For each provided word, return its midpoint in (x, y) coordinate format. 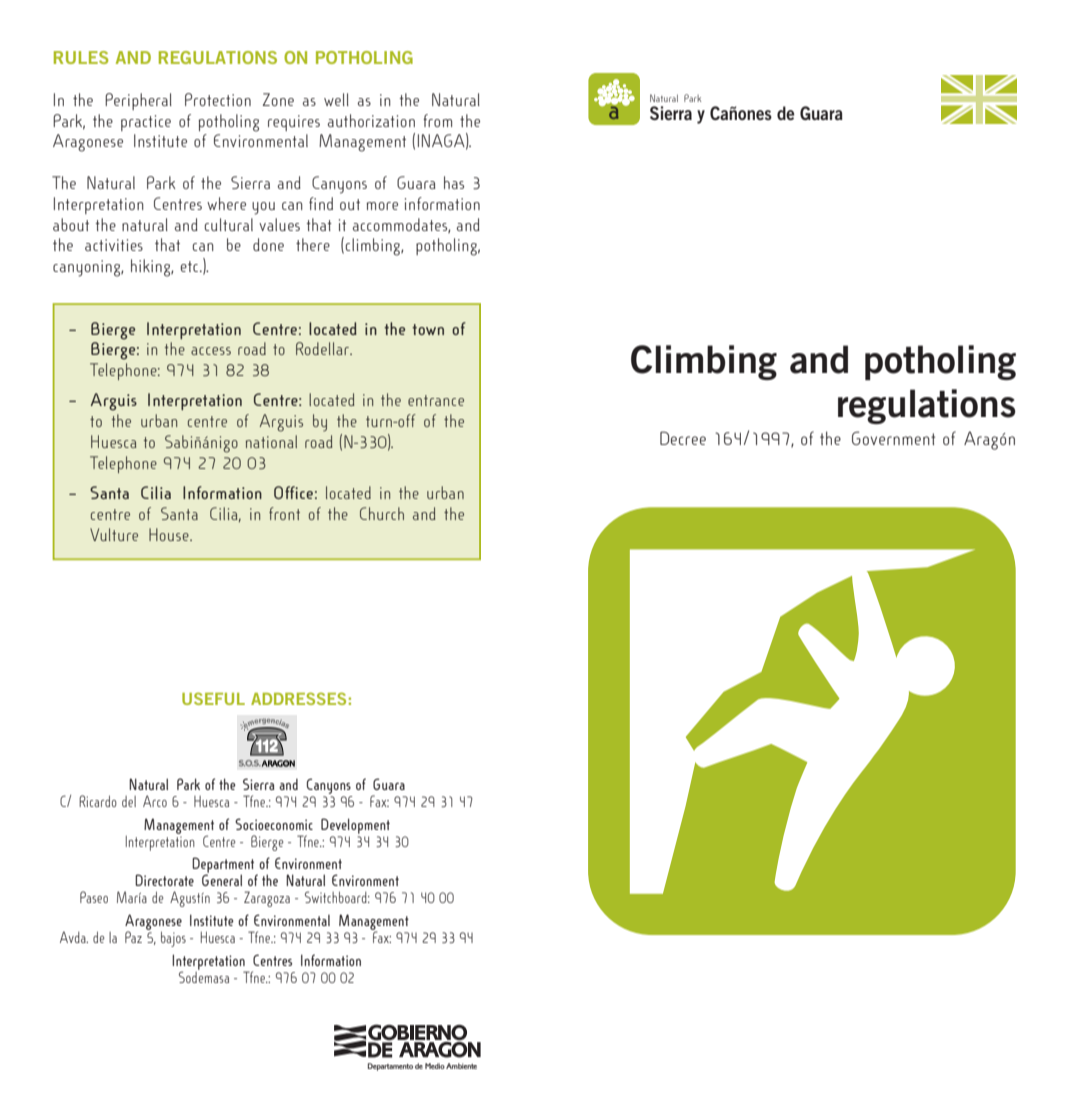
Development (355, 826)
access (211, 351)
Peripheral (138, 101)
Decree (683, 438)
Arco (155, 801)
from (437, 120)
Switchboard (337, 897)
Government (893, 438)
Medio (435, 1066)
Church (382, 513)
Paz (133, 937)
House (170, 534)
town (428, 329)
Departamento (390, 1067)
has (454, 182)
